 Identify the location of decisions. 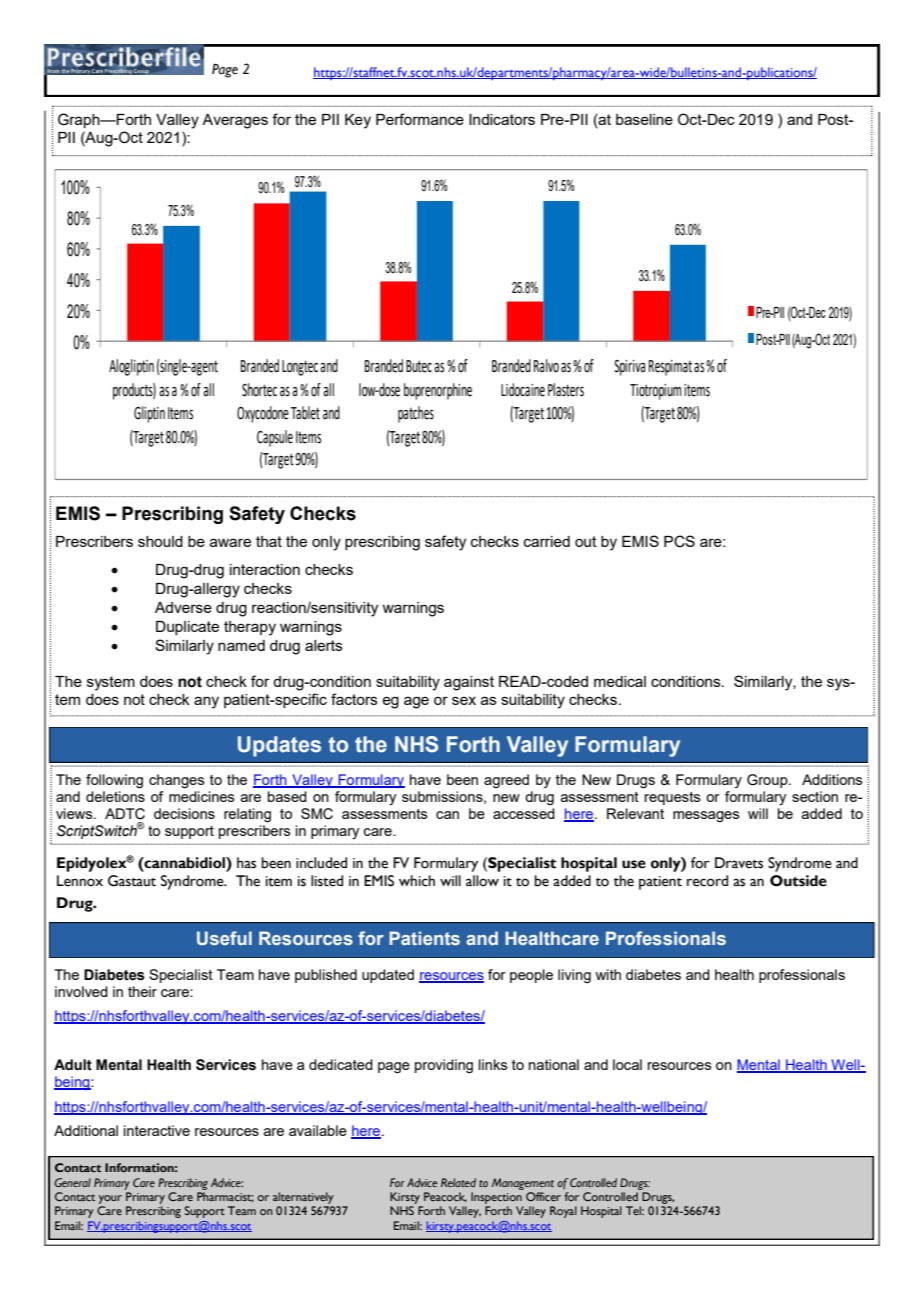
(184, 813).
